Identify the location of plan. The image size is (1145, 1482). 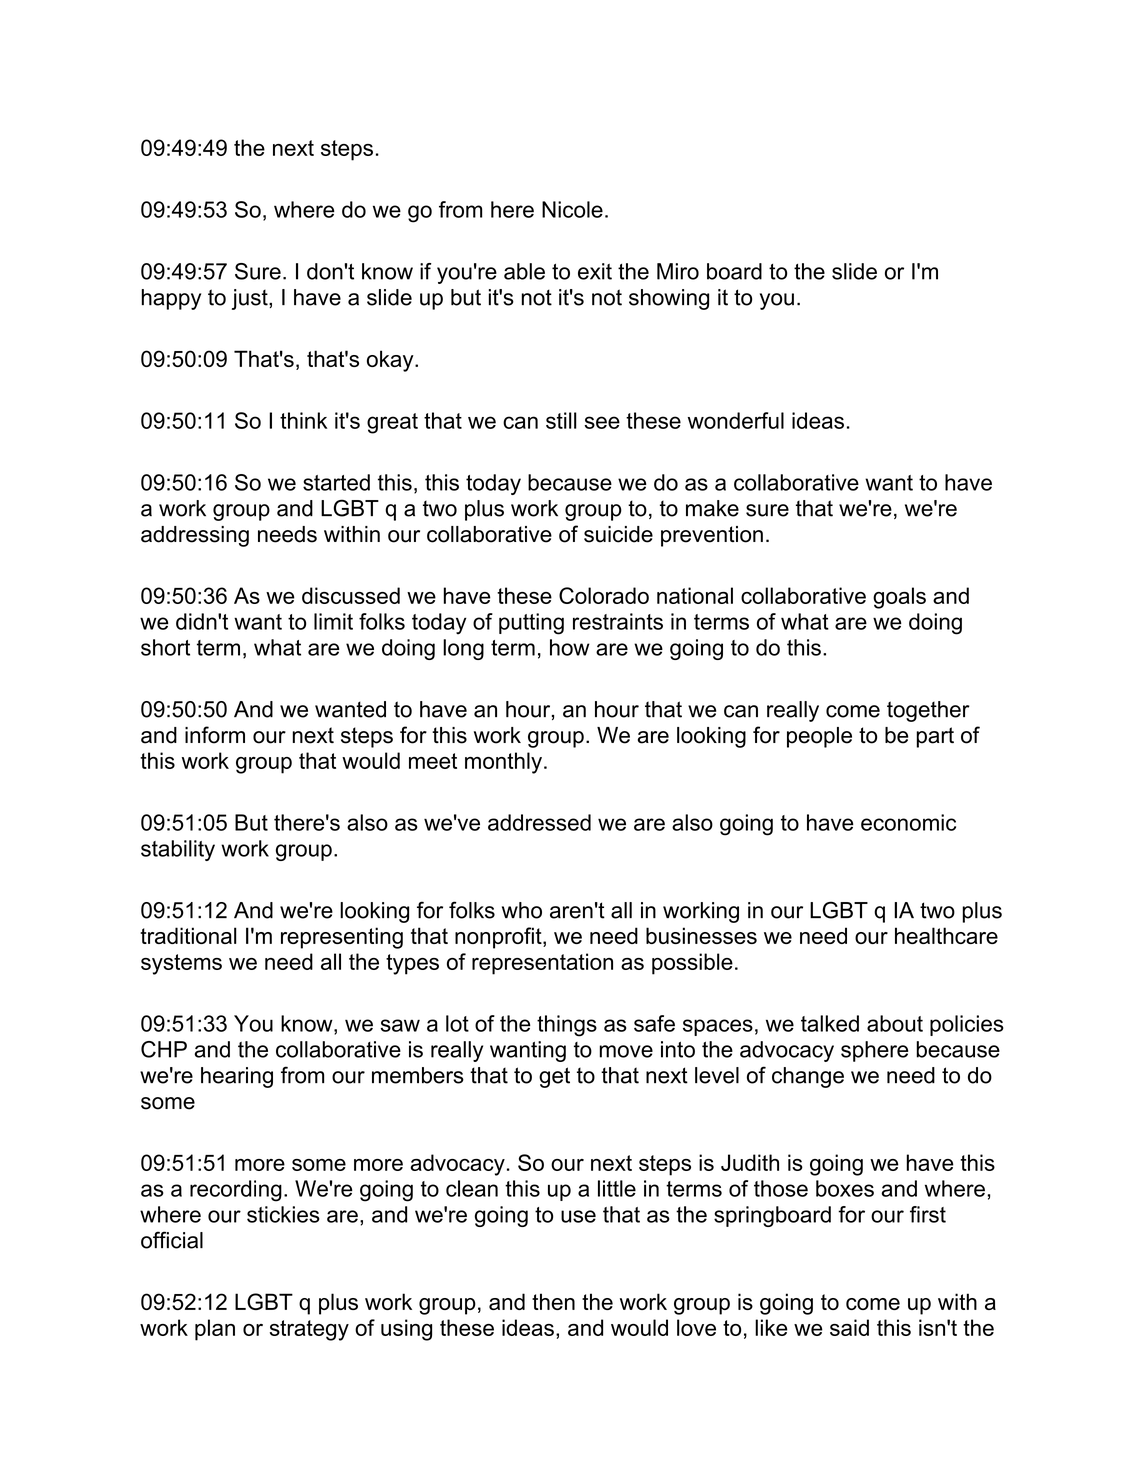
(215, 1330).
